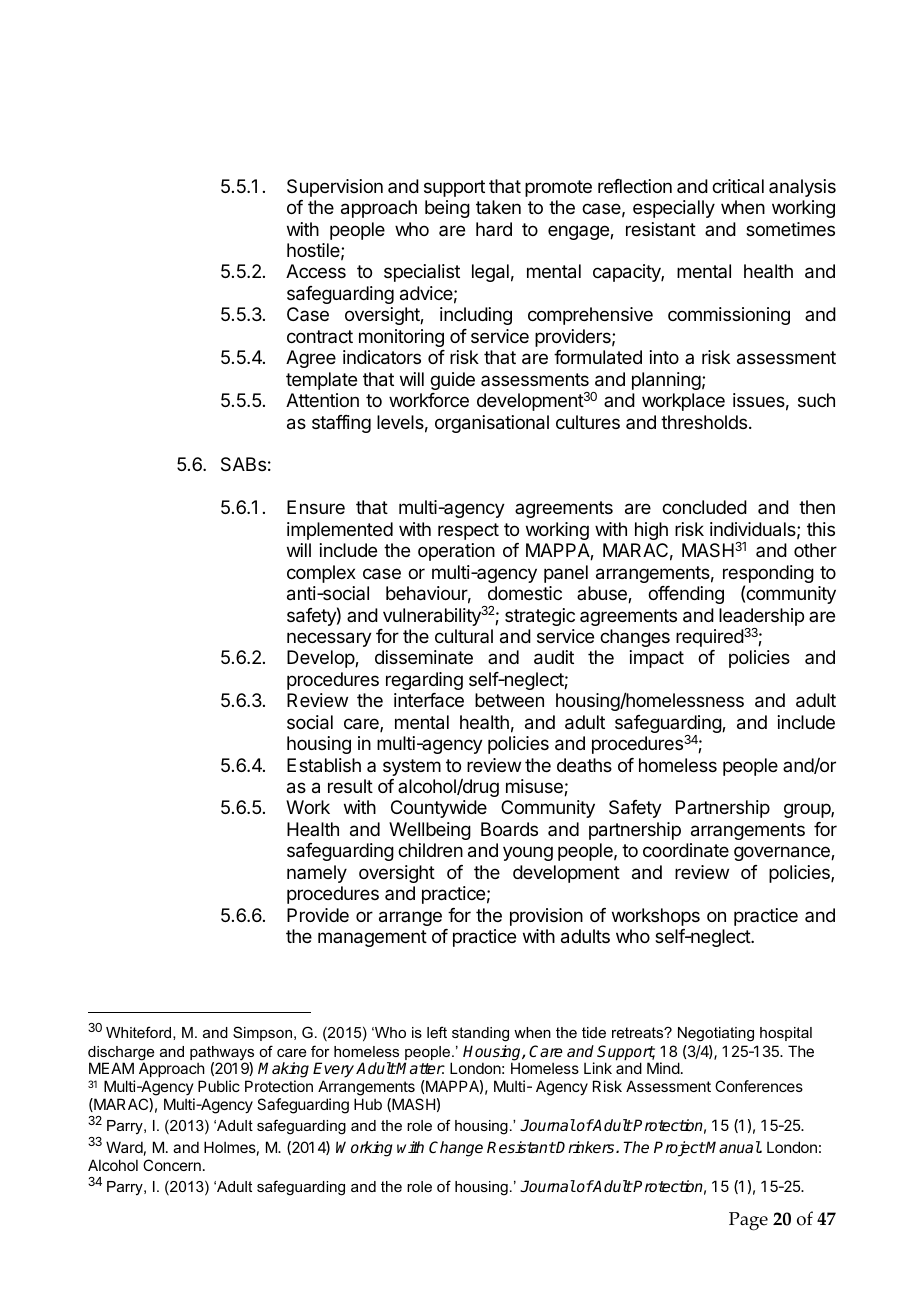 The height and width of the screenshot is (1308, 924). What do you see at coordinates (317, 874) in the screenshot?
I see `namely` at bounding box center [317, 874].
